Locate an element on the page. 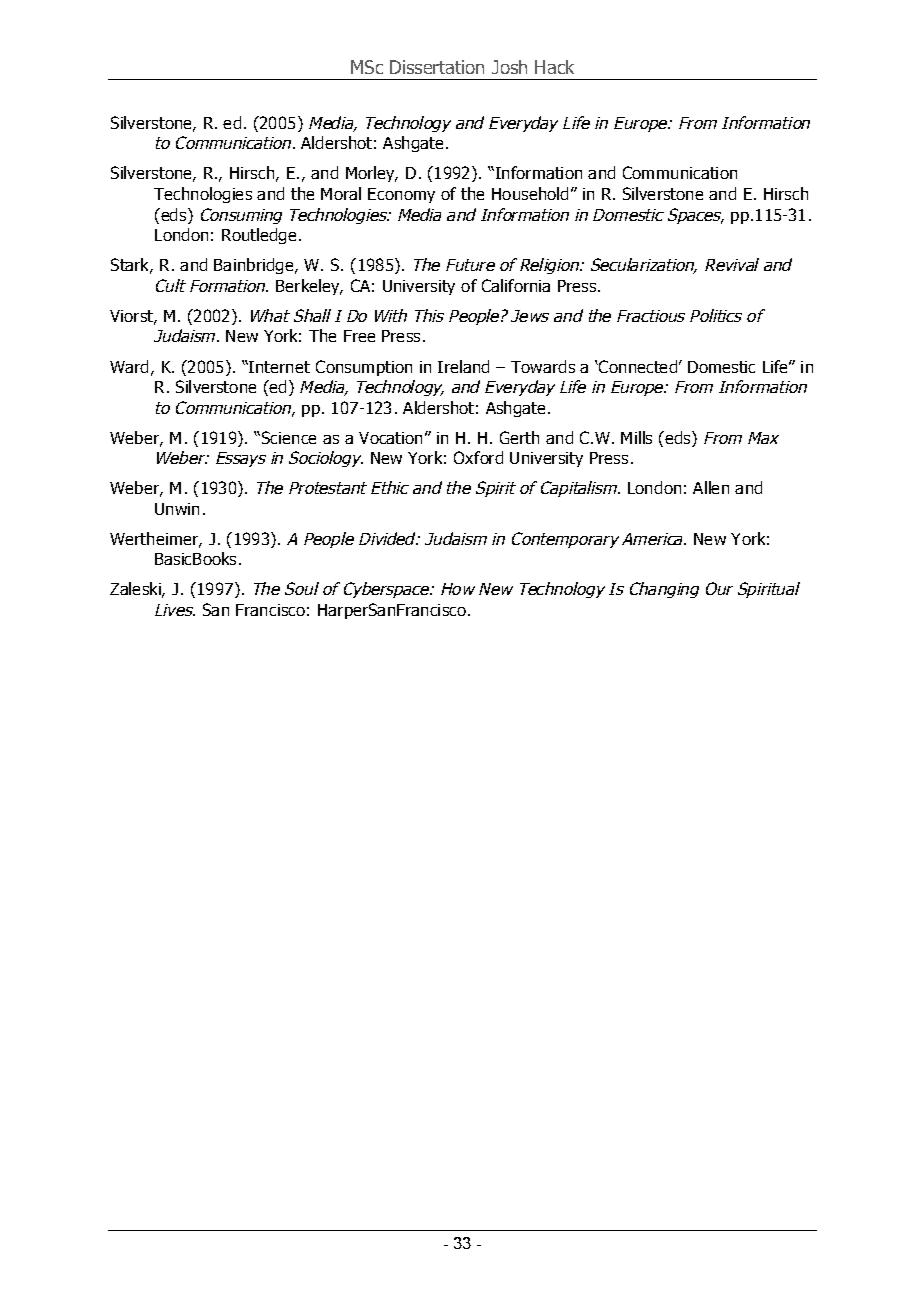 This page has height=1308, width=924. Internet is located at coordinates (278, 367).
